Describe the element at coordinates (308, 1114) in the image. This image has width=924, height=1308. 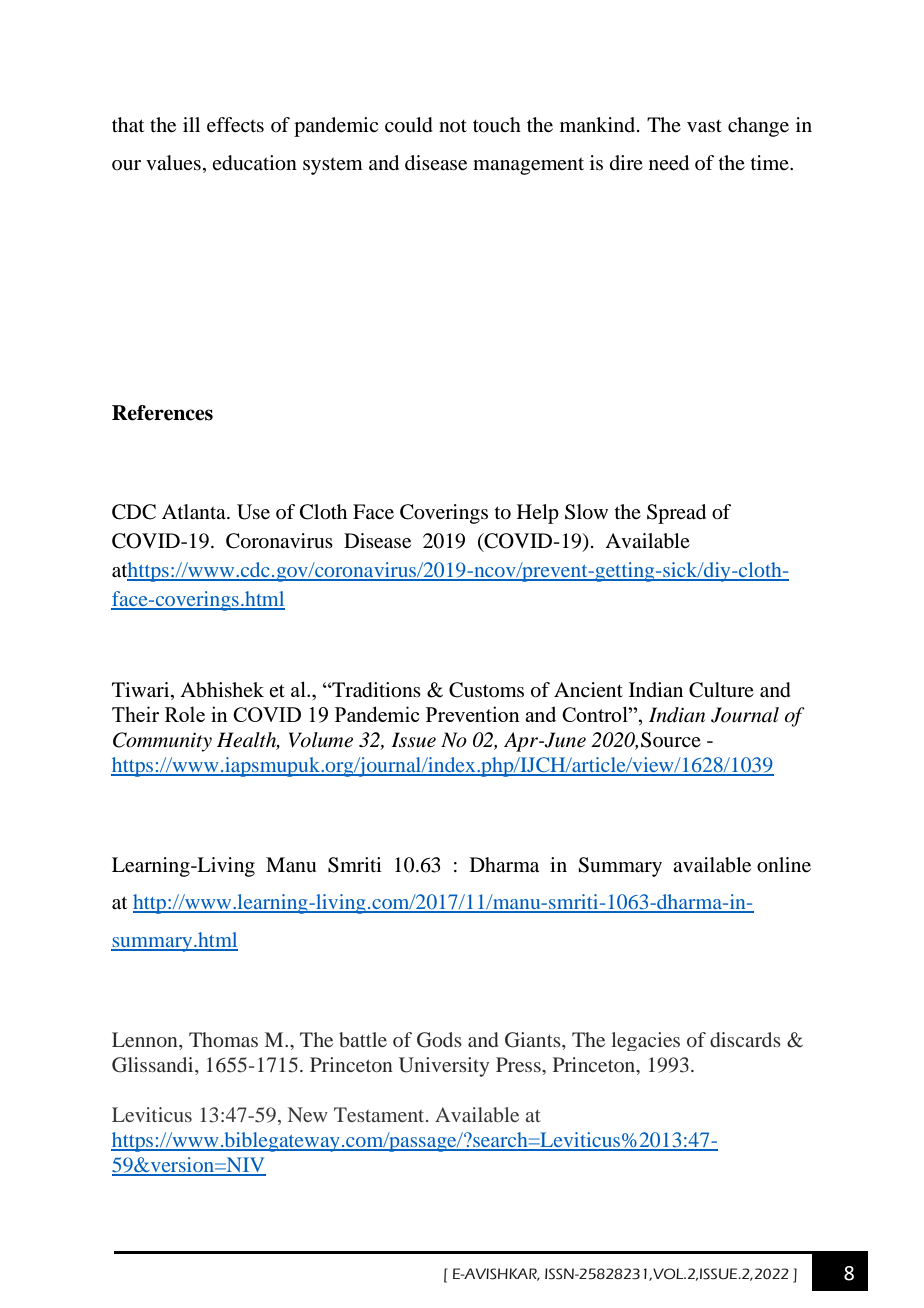
I see `New` at that location.
